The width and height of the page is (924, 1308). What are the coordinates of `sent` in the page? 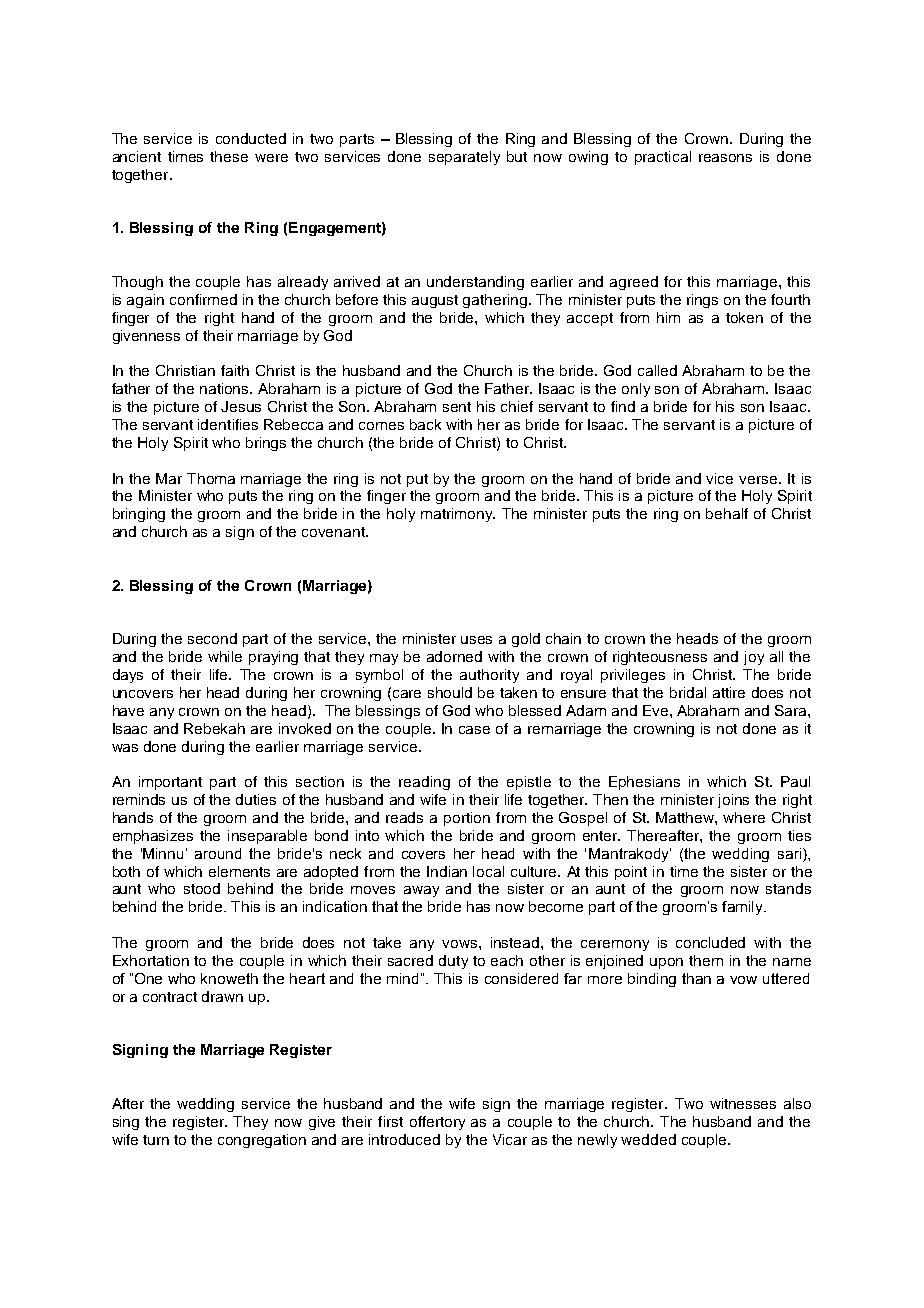 It's located at (457, 407).
